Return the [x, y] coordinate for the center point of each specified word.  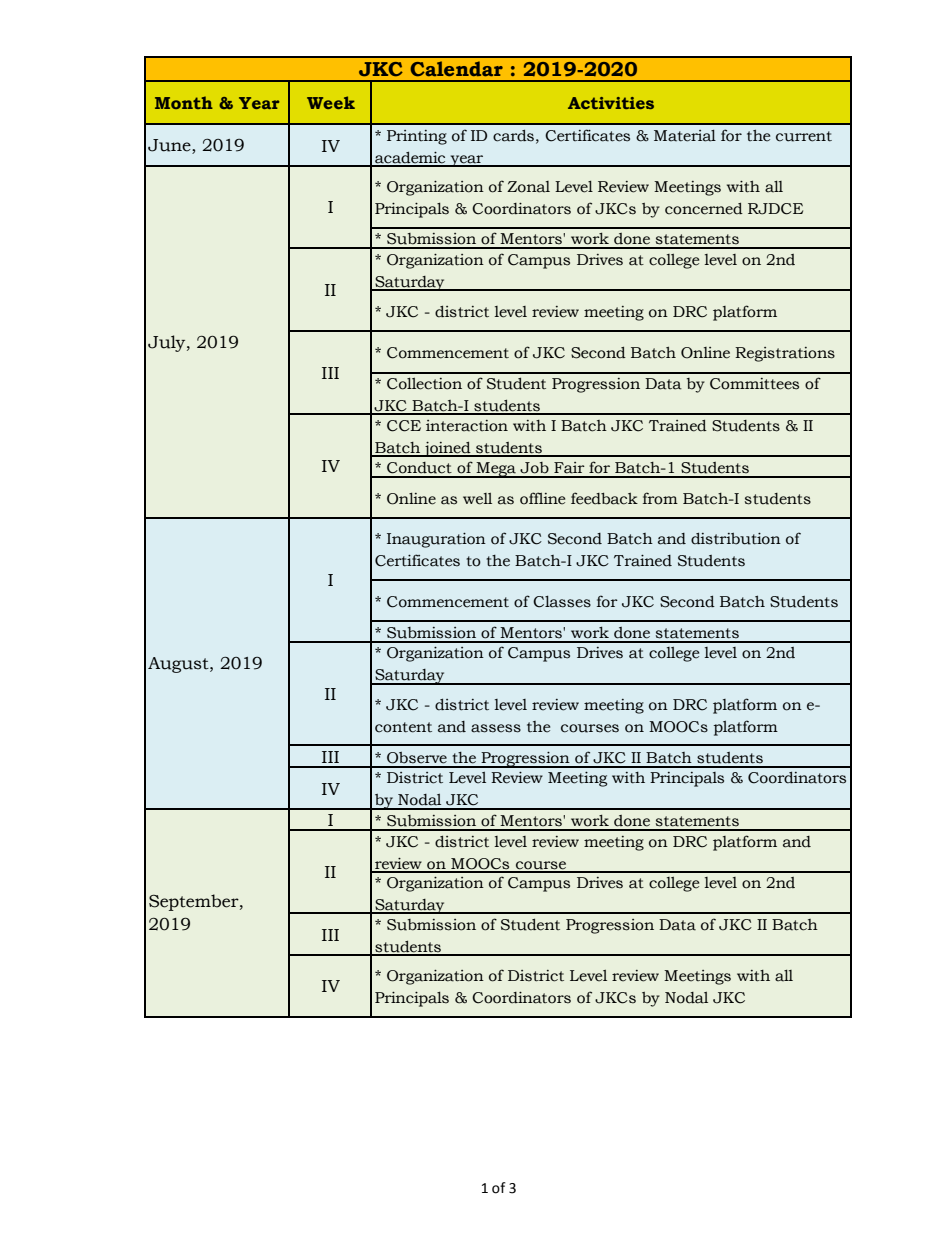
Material [685, 136]
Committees [754, 384]
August [179, 665]
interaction [467, 426]
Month [184, 102]
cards [513, 135]
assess [496, 728]
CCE [404, 426]
